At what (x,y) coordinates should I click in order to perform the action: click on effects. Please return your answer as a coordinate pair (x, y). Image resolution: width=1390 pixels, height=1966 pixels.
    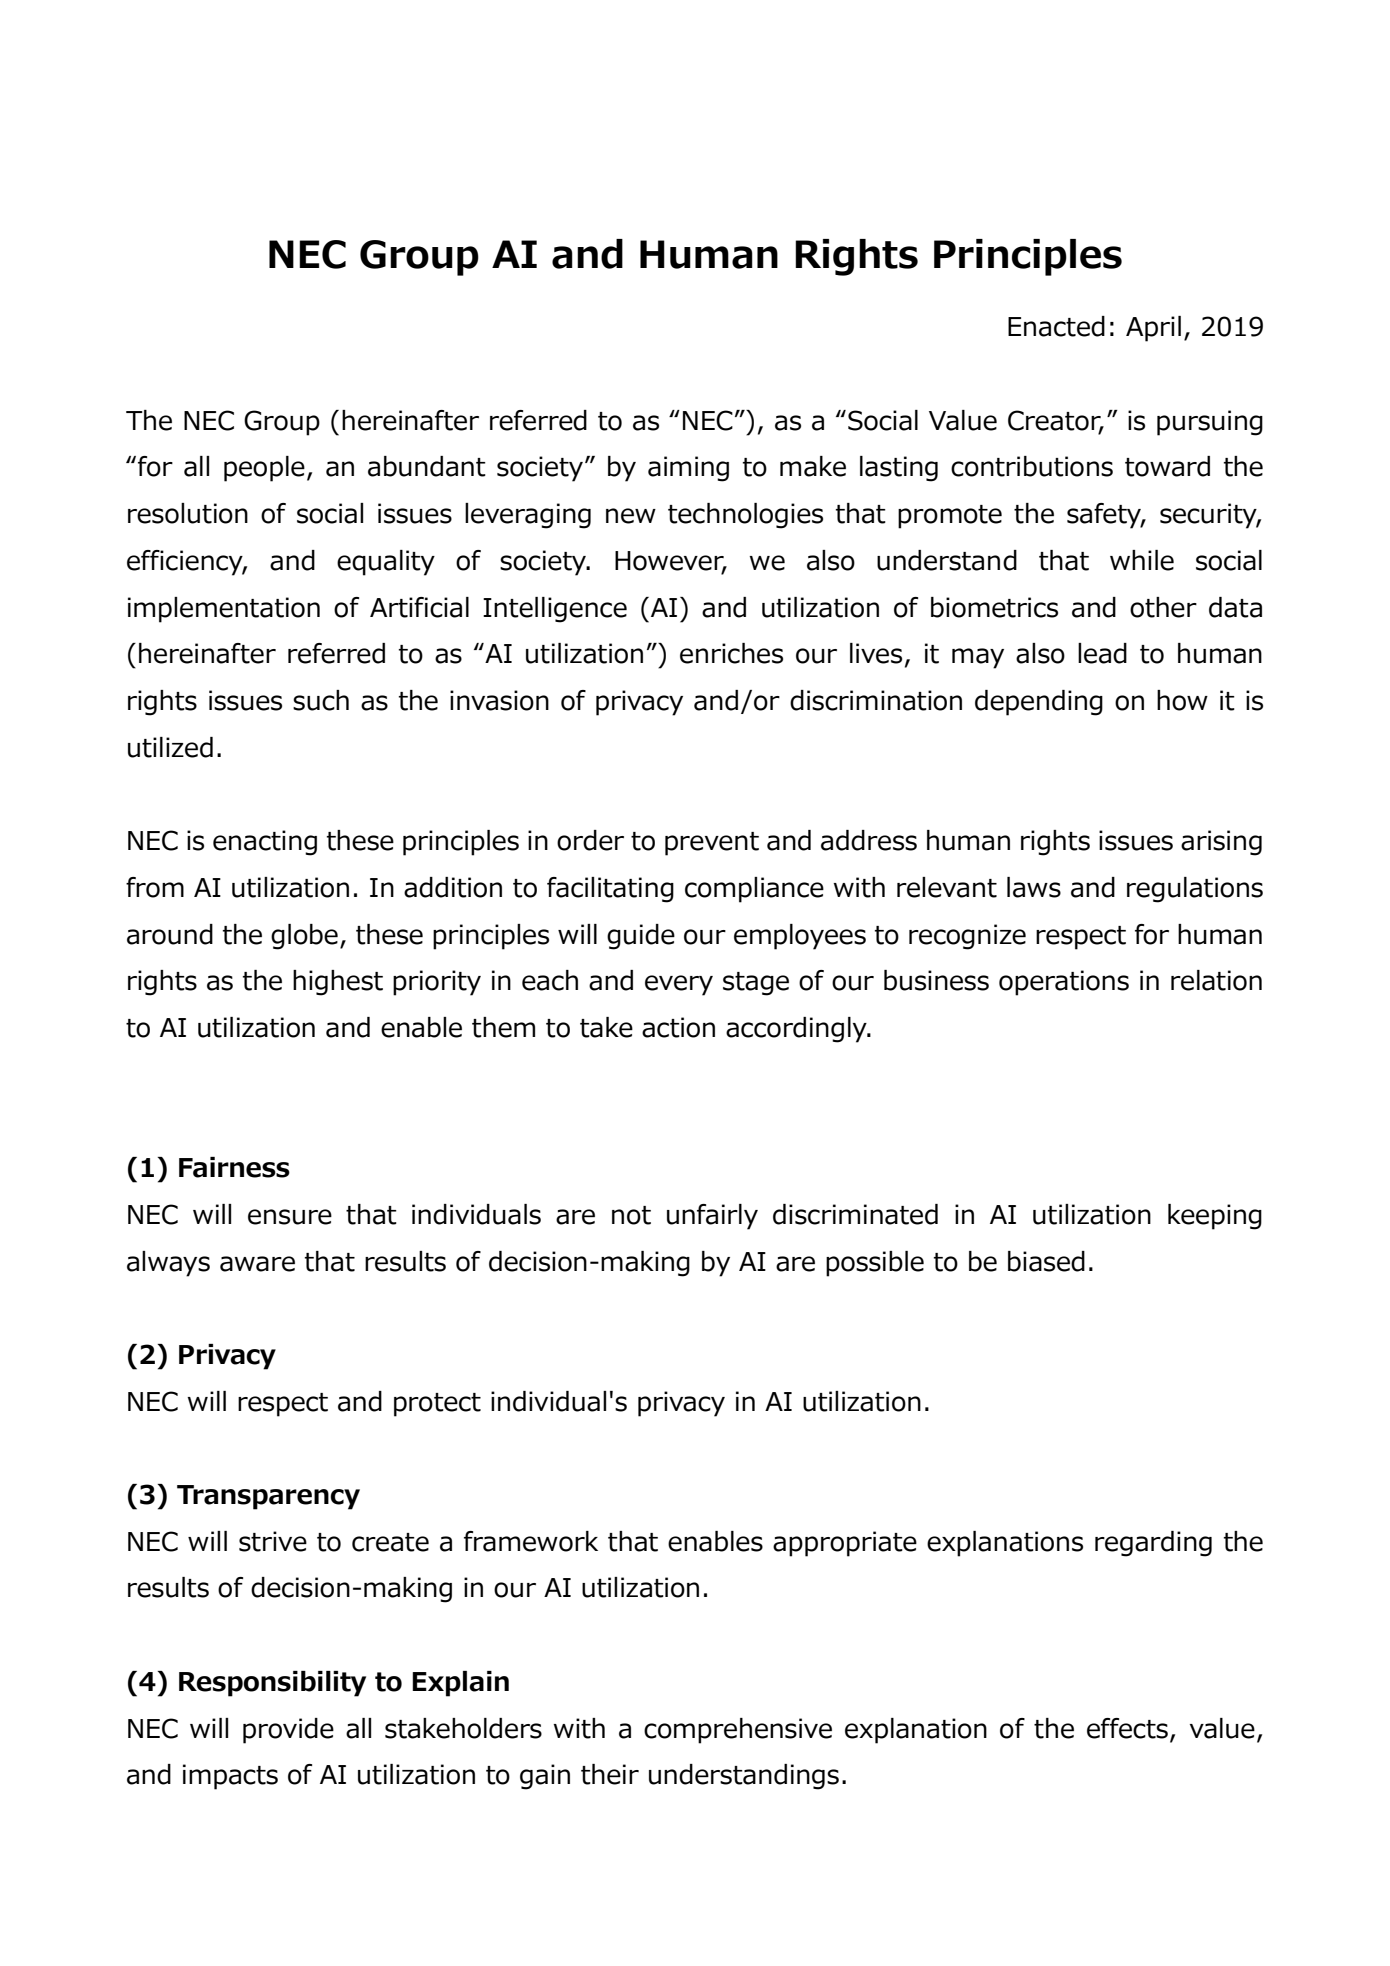
    Looking at the image, I should click on (1127, 1728).
